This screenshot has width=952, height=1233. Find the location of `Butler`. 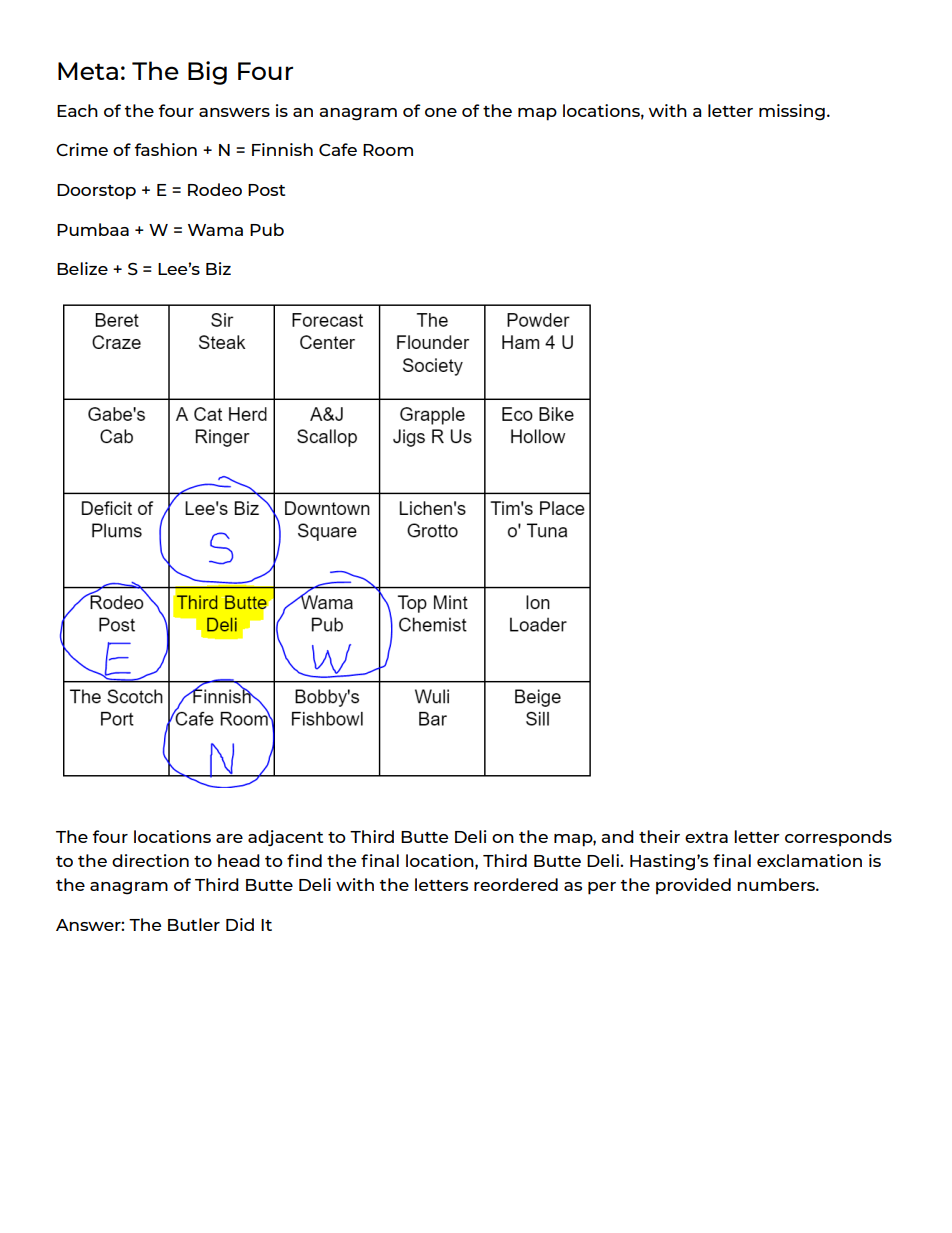

Butler is located at coordinates (194, 924).
